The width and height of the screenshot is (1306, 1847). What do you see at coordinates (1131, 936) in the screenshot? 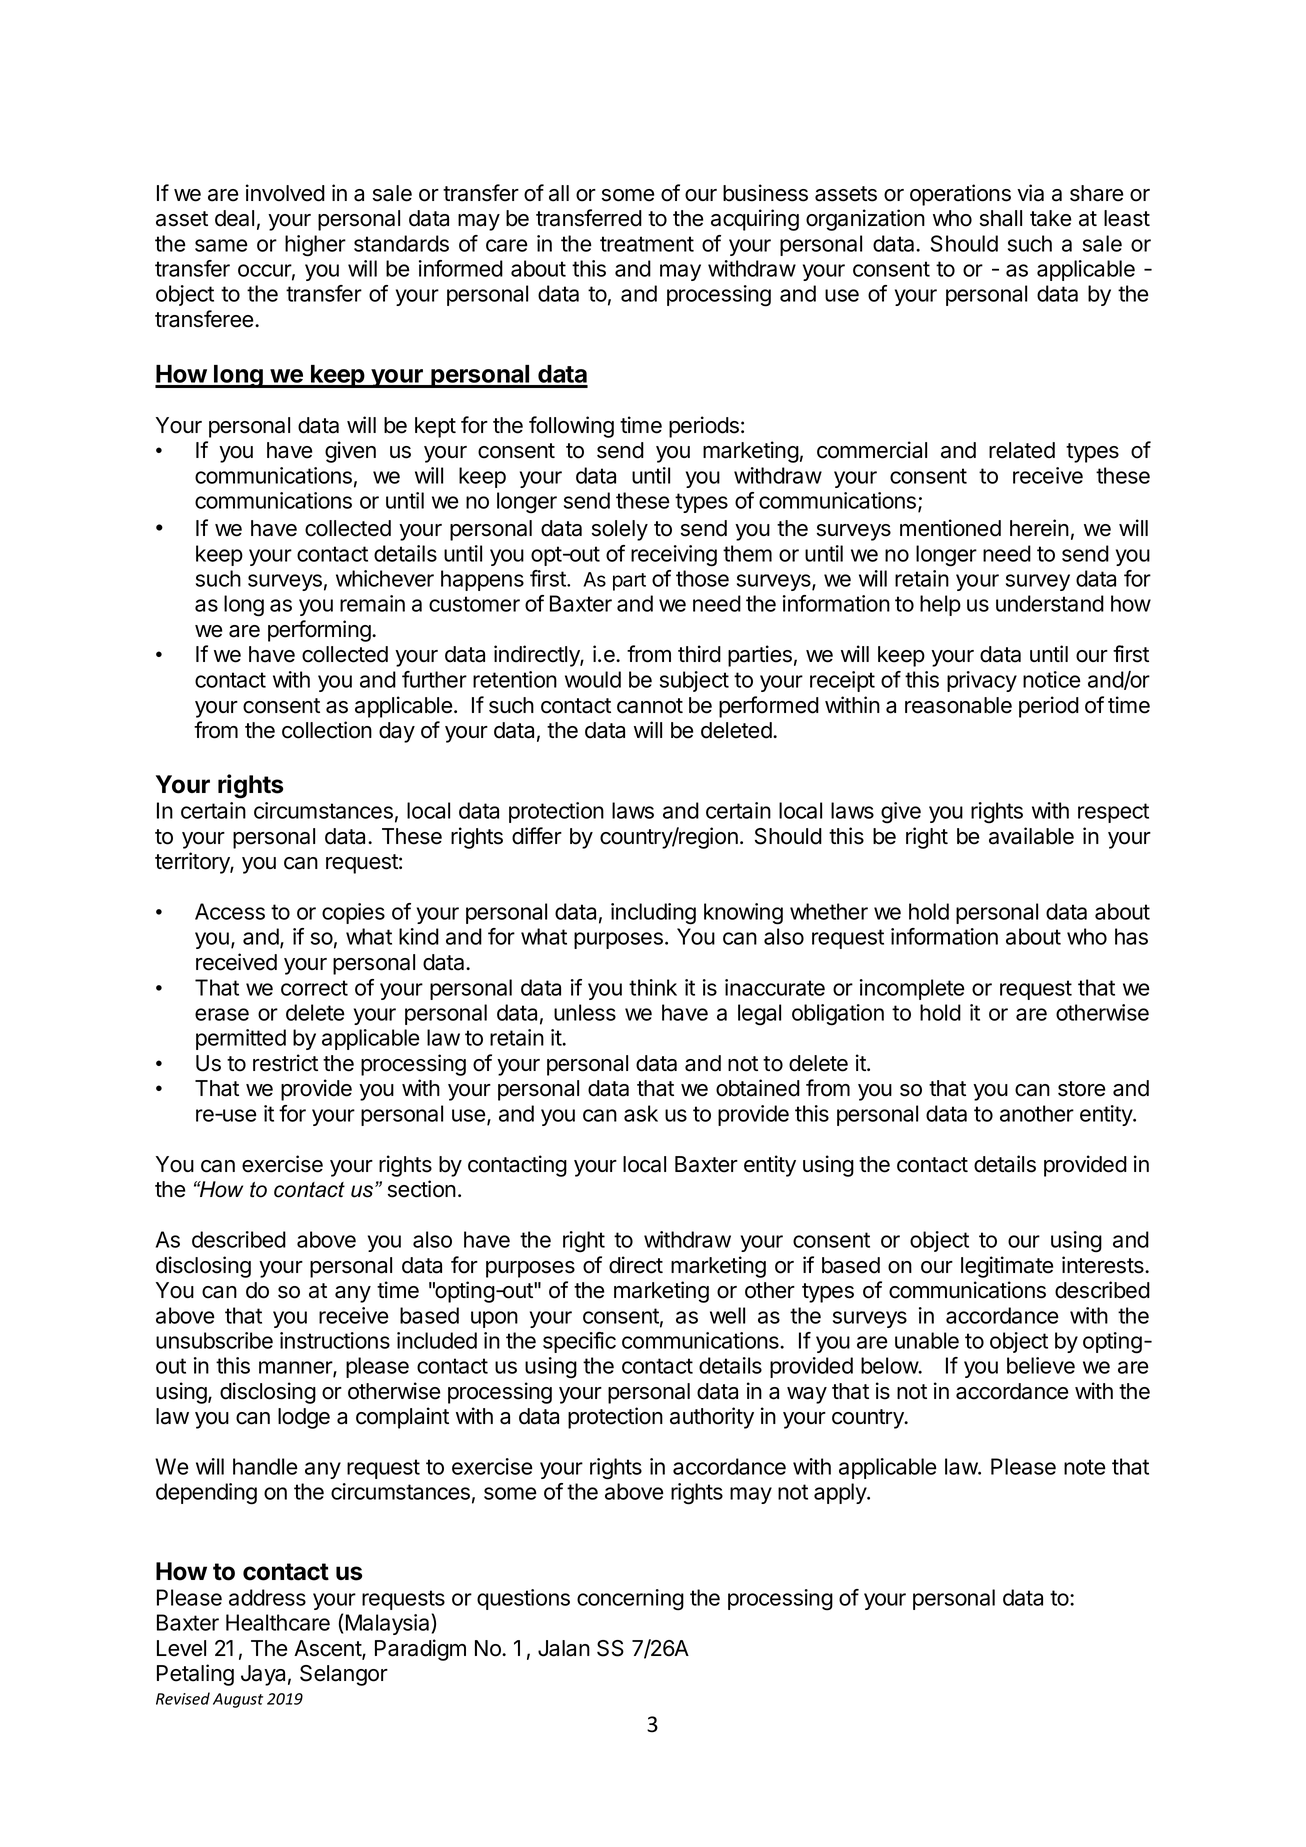
I see `has` at bounding box center [1131, 936].
